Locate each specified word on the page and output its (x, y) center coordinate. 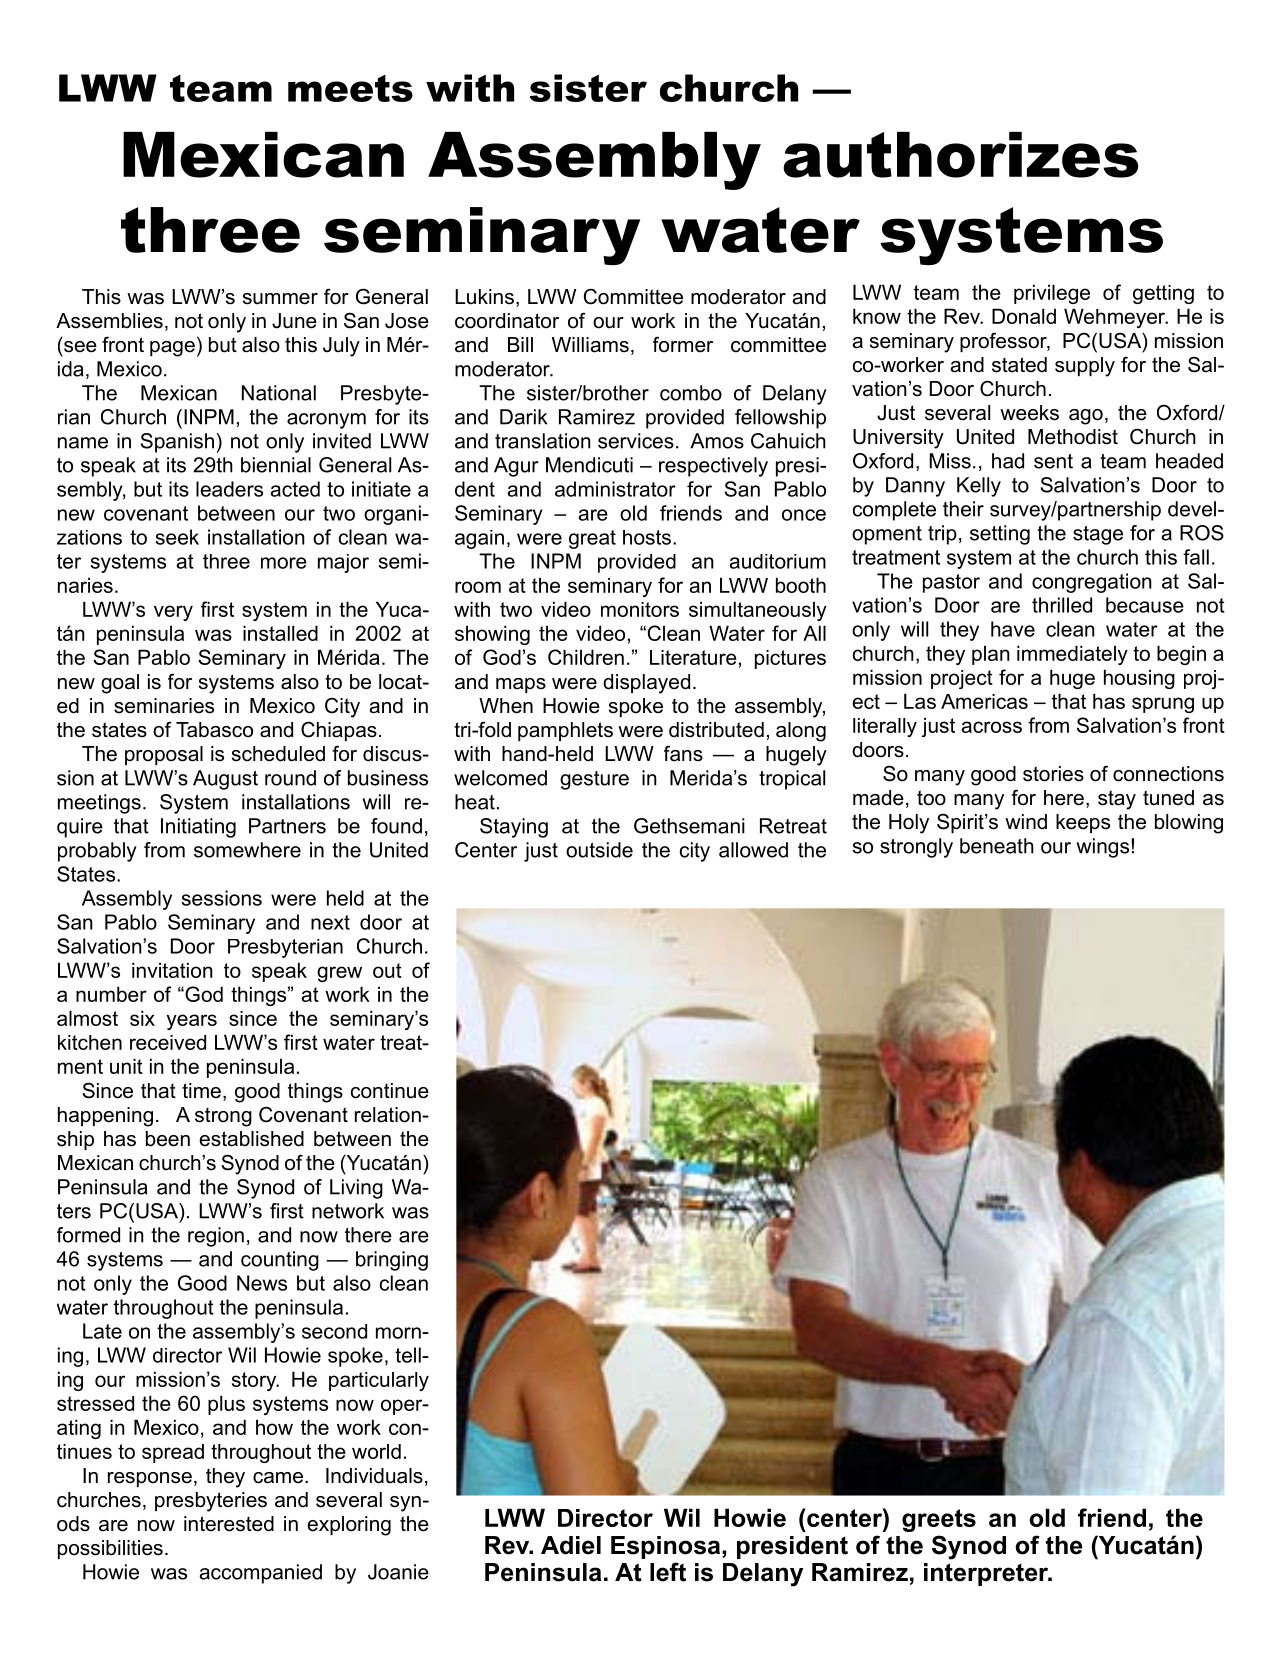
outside (599, 850)
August (225, 780)
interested (229, 1524)
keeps (1083, 823)
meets (350, 88)
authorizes (960, 155)
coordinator (507, 321)
